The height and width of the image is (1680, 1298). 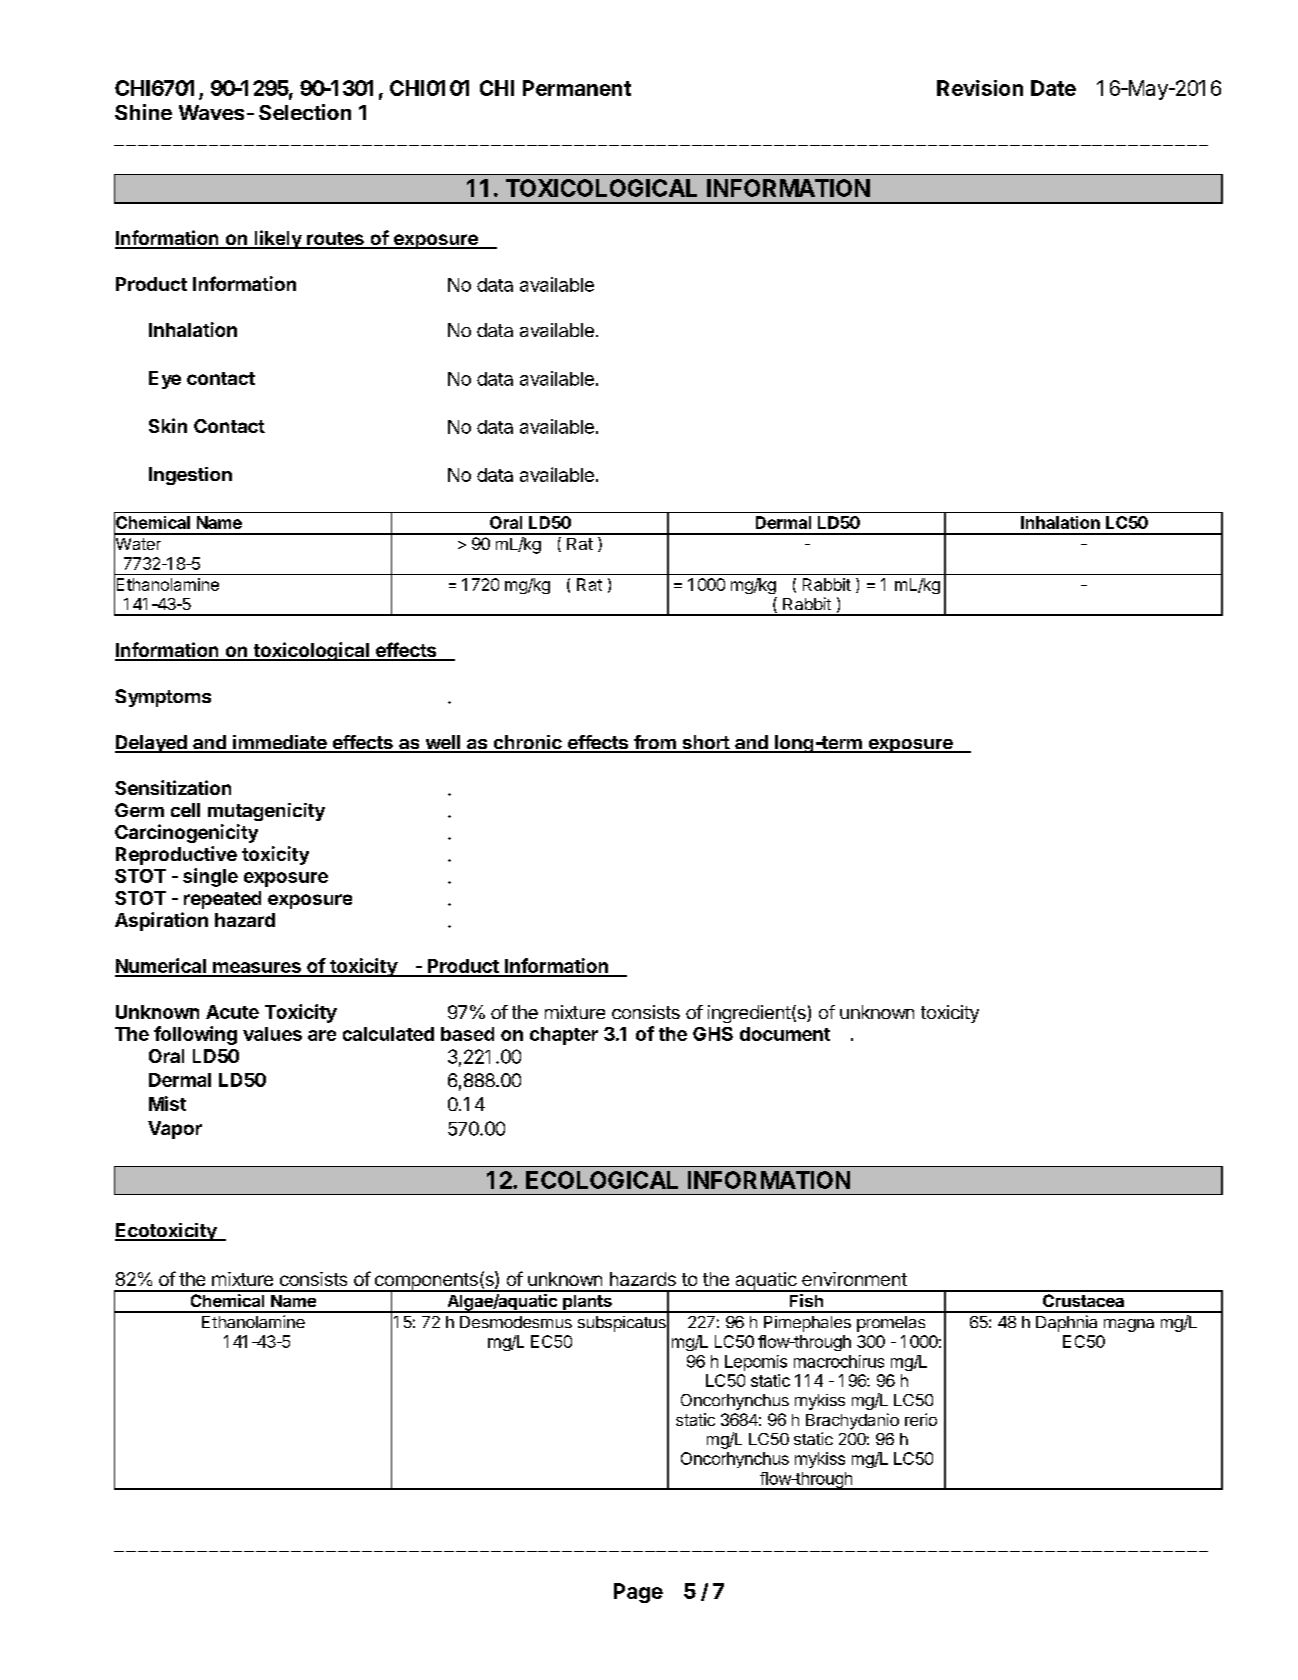 What do you see at coordinates (785, 1034) in the image?
I see `document` at bounding box center [785, 1034].
